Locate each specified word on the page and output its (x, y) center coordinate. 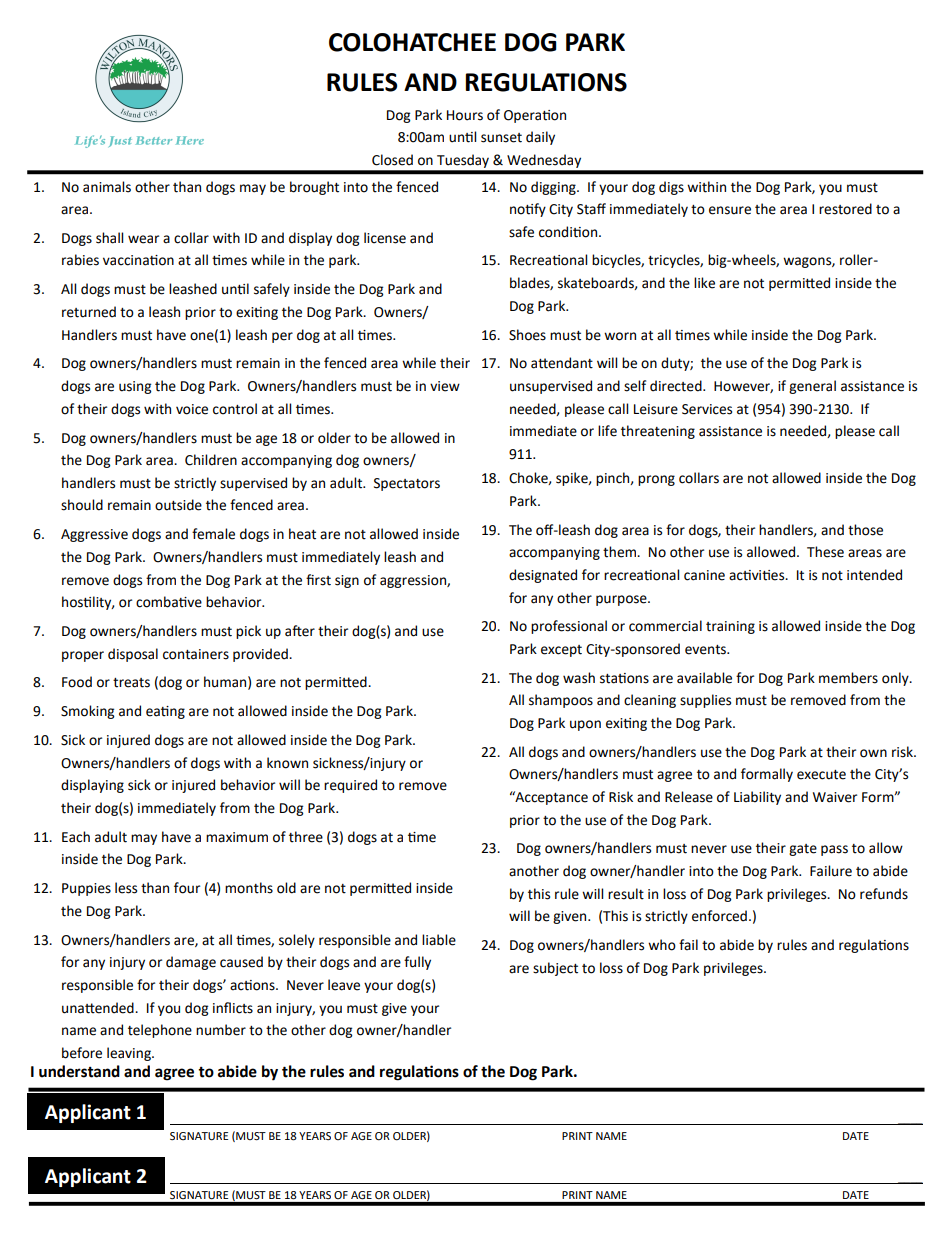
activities (758, 575)
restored (845, 209)
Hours (465, 115)
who (662, 945)
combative (169, 602)
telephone (160, 1031)
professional (569, 627)
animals (107, 187)
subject (555, 969)
